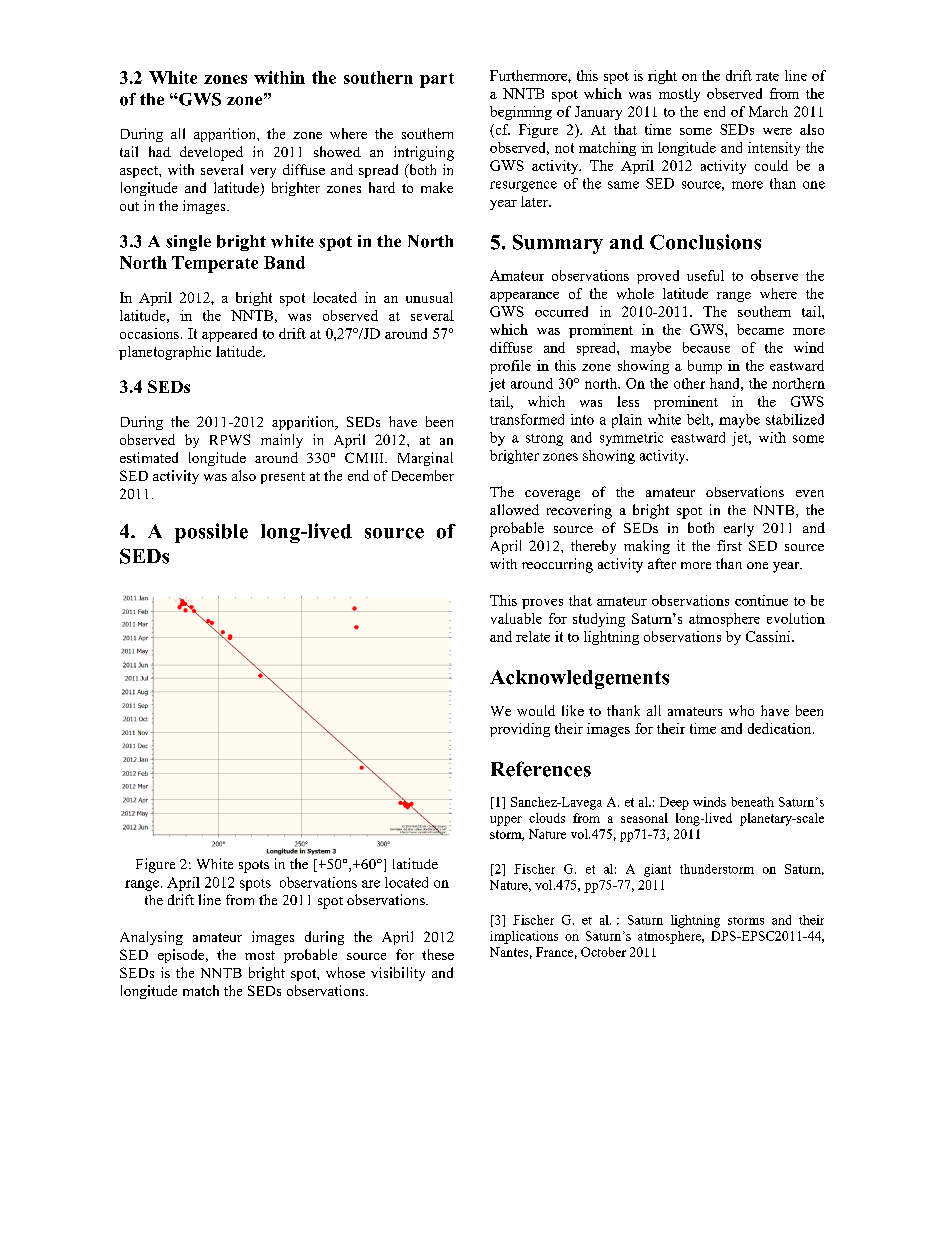  I want to click on mainly, so click(282, 441).
